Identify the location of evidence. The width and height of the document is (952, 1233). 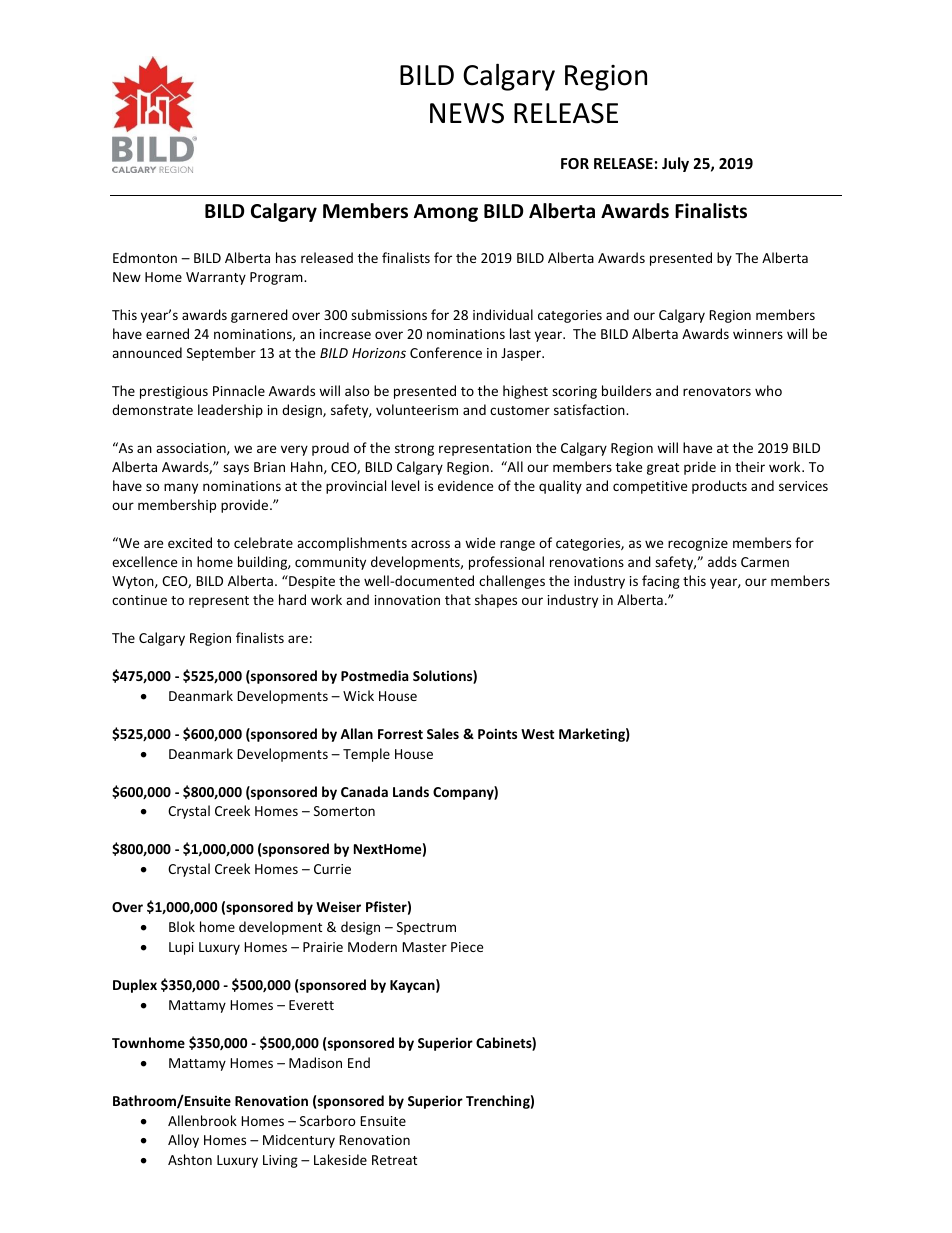
(465, 485).
